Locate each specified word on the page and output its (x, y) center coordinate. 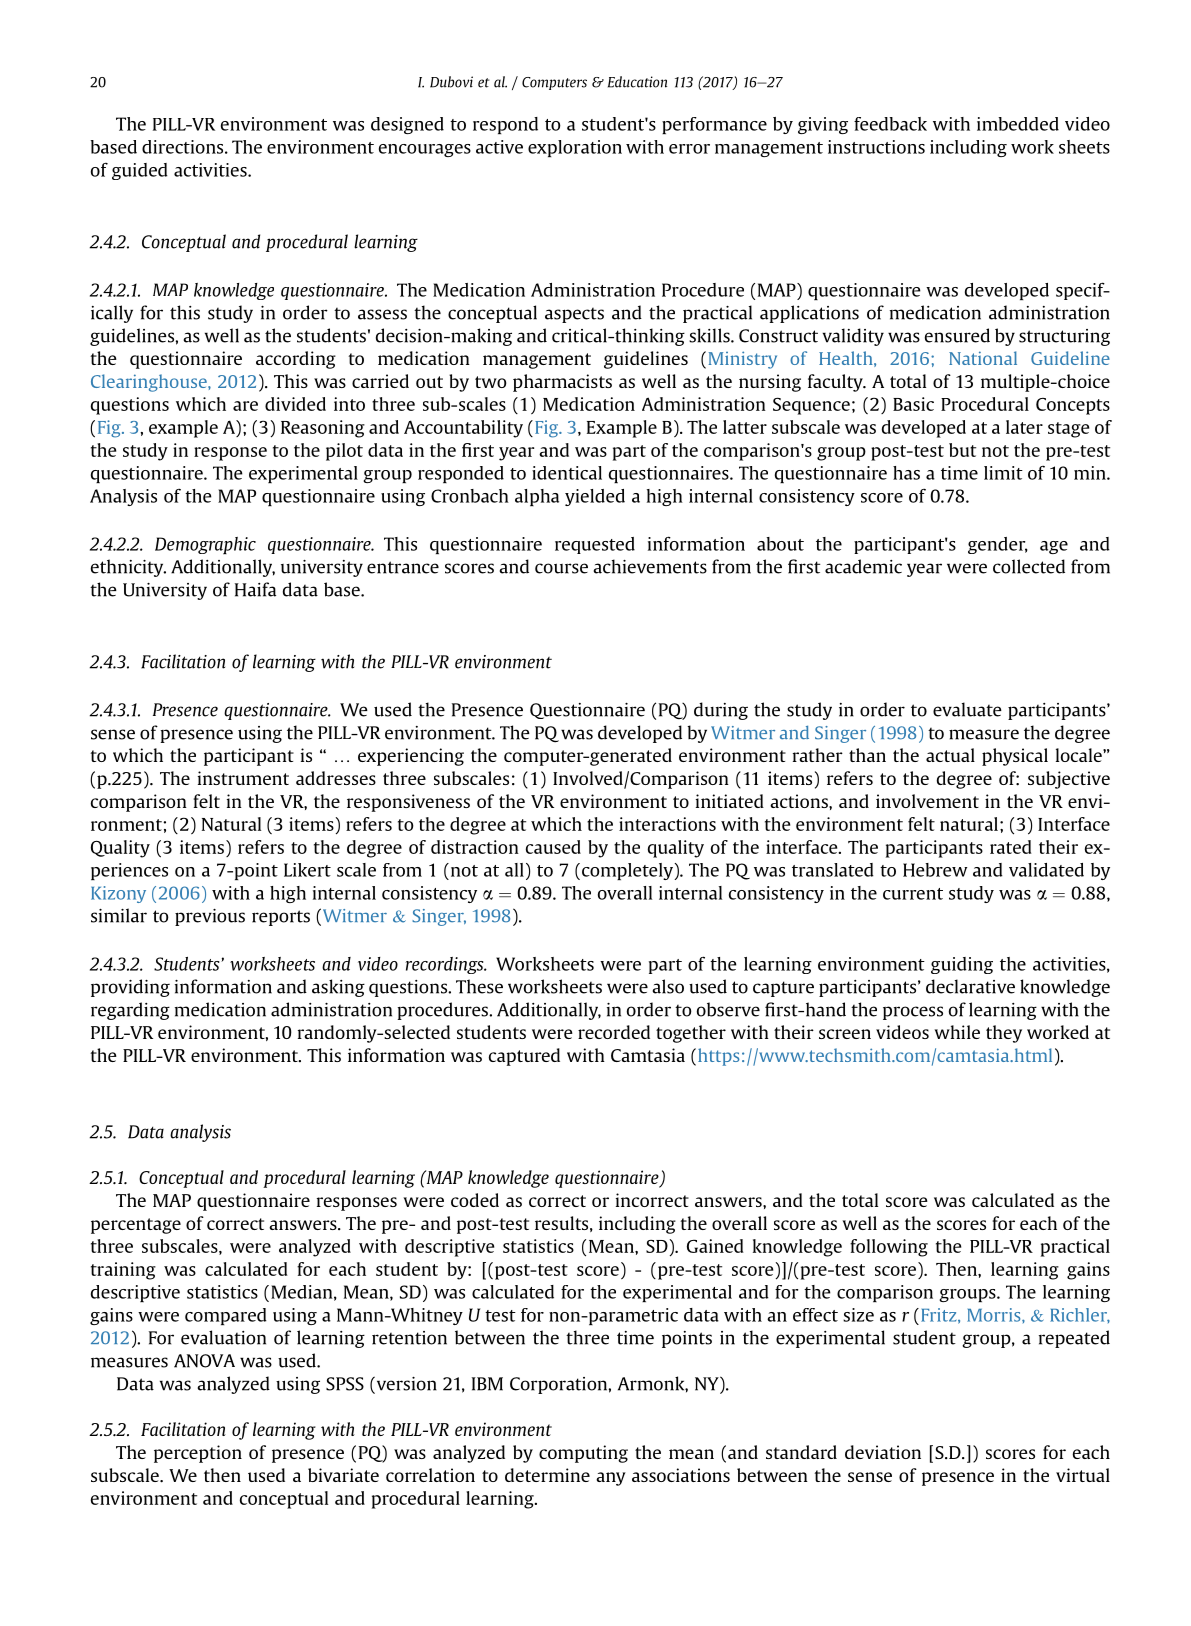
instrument (243, 778)
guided (140, 171)
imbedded (1018, 124)
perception (198, 1454)
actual (950, 755)
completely (628, 871)
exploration (575, 148)
